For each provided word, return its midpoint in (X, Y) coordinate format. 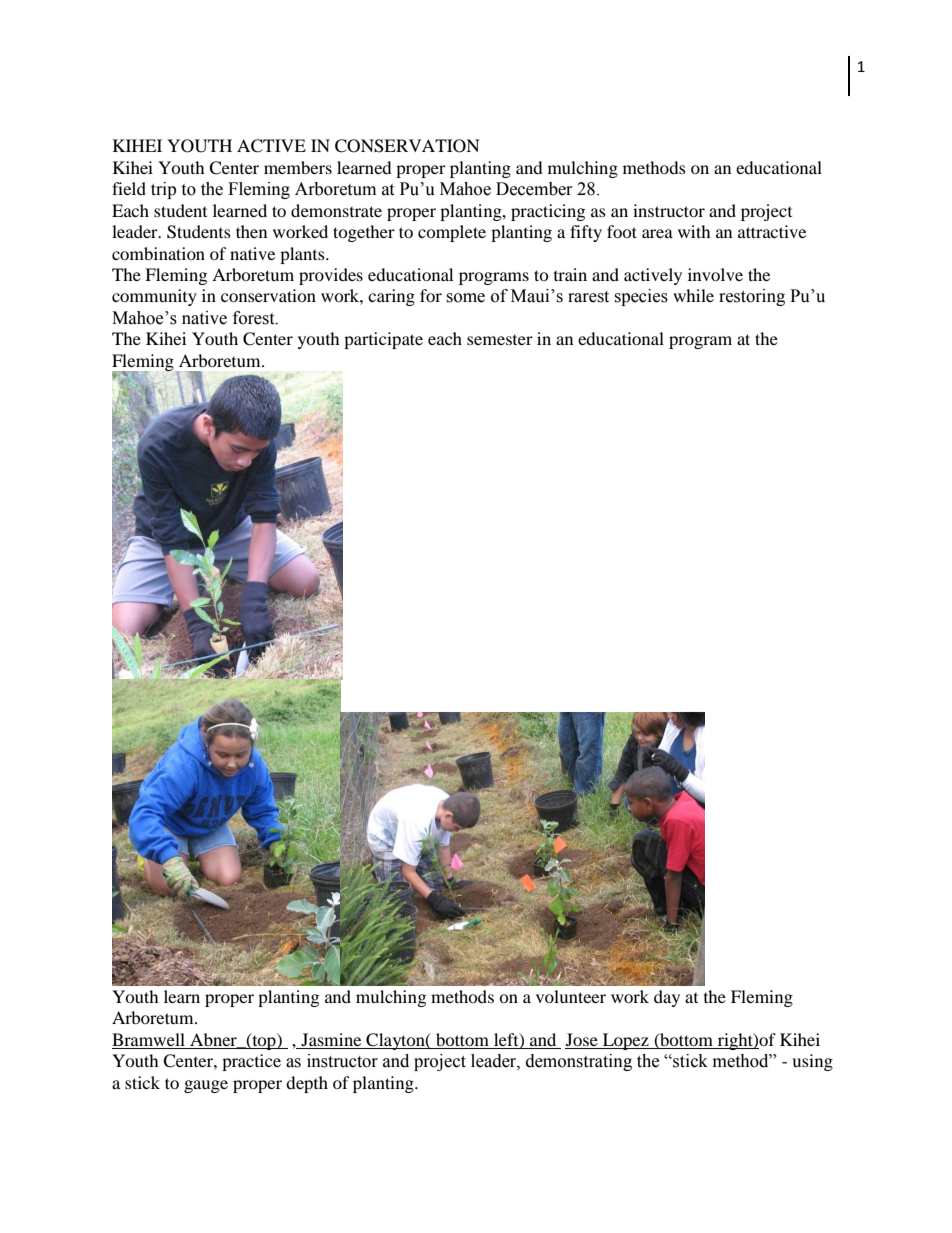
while (693, 295)
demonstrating (579, 1062)
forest (255, 318)
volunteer (571, 996)
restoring (752, 297)
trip (163, 190)
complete (452, 233)
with (694, 231)
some (465, 298)
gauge (206, 1086)
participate (383, 340)
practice (251, 1062)
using (812, 1062)
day (667, 998)
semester (500, 340)
